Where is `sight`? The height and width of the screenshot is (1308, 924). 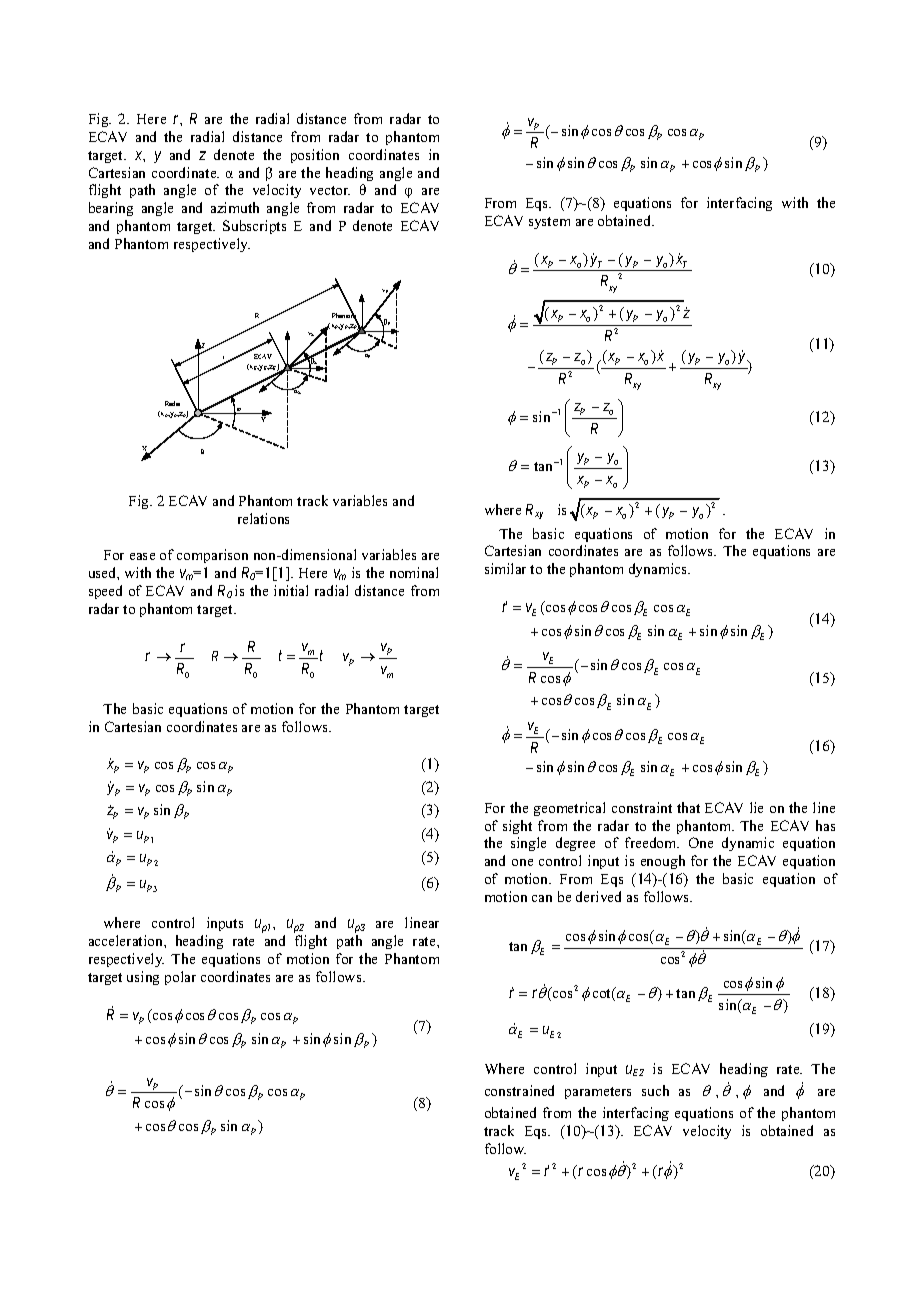 sight is located at coordinates (517, 827).
